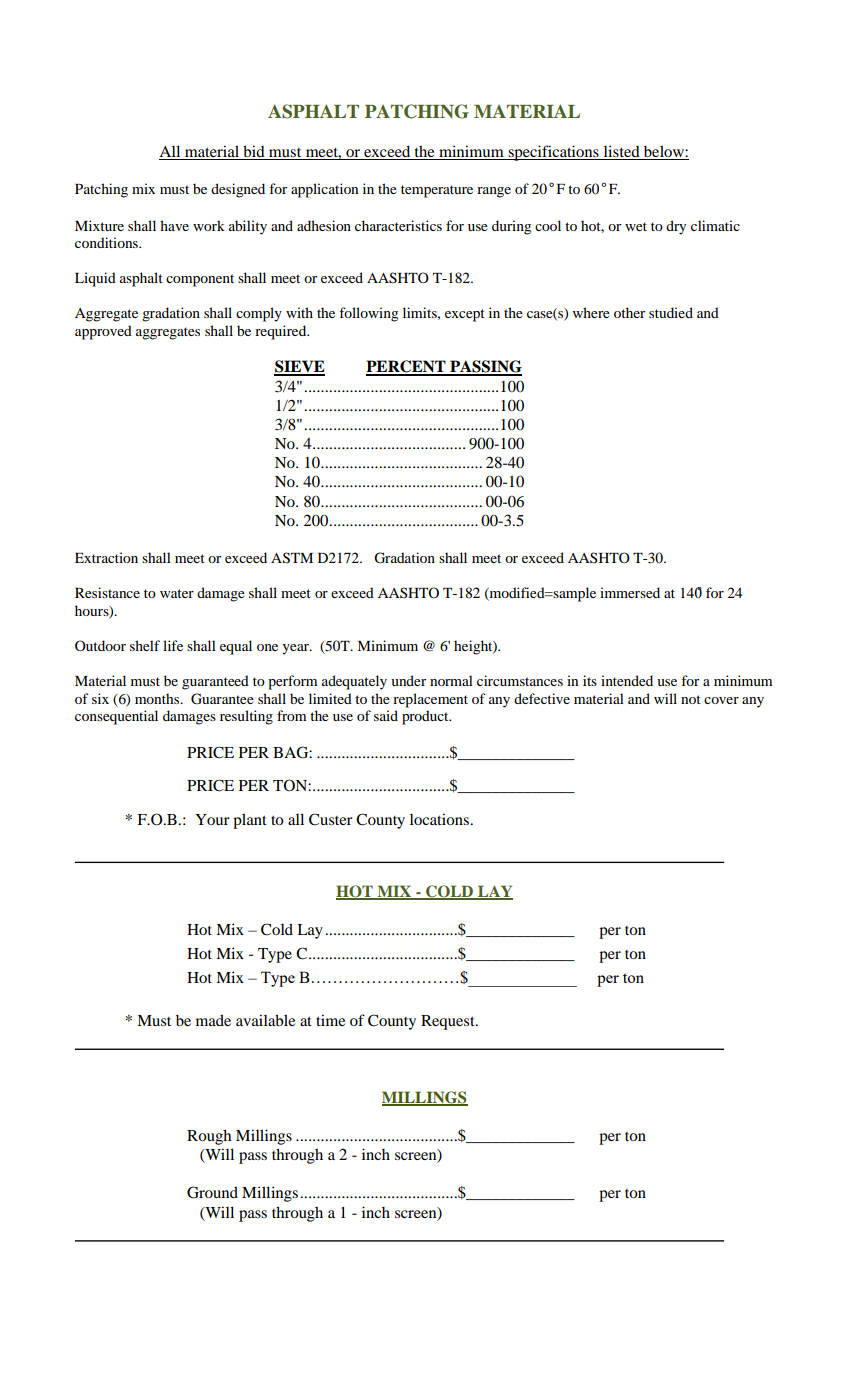 Image resolution: width=849 pixels, height=1400 pixels. What do you see at coordinates (212, 1192) in the image?
I see `Ground` at bounding box center [212, 1192].
